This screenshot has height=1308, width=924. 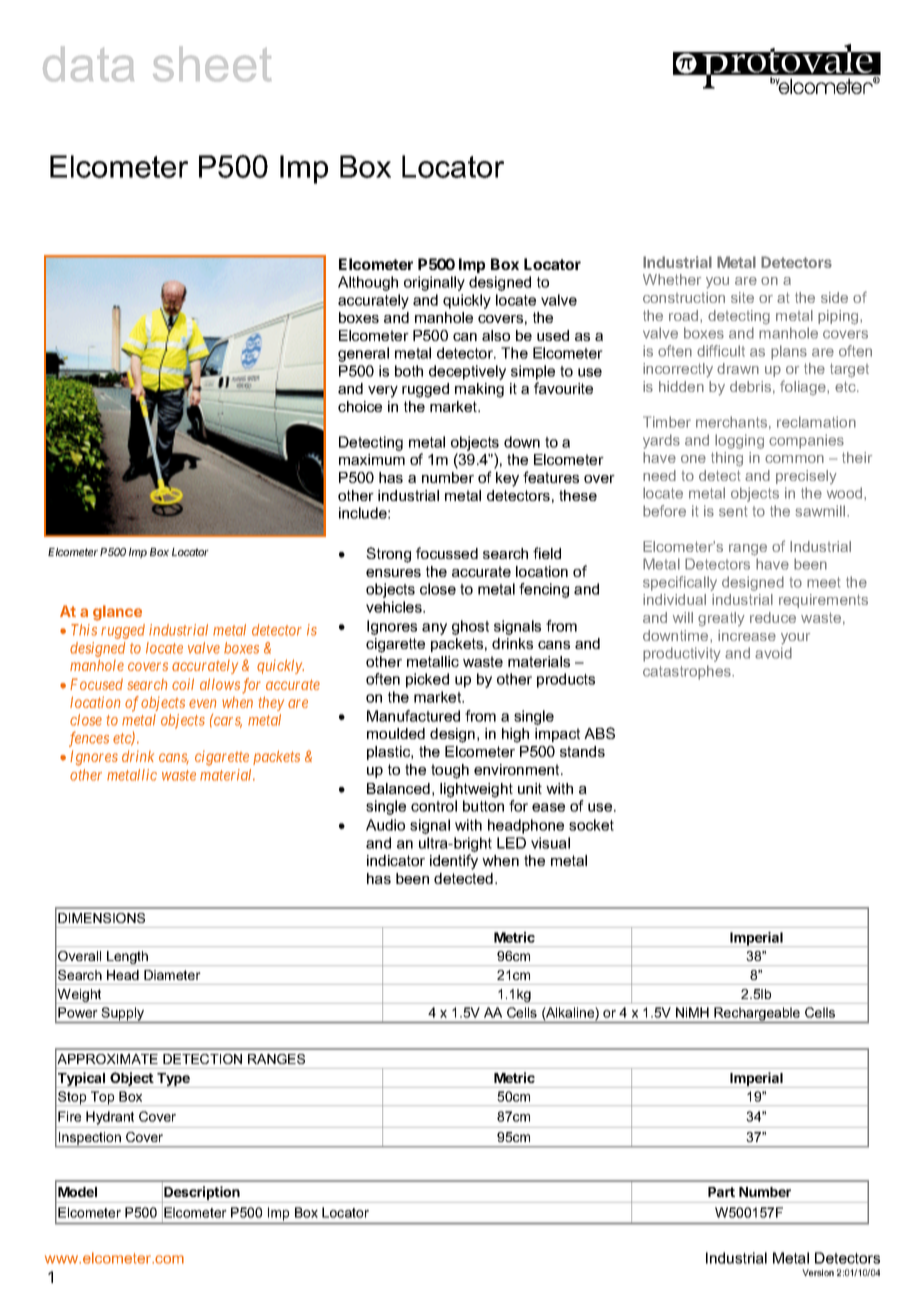 I want to click on Whether, so click(x=672, y=279).
